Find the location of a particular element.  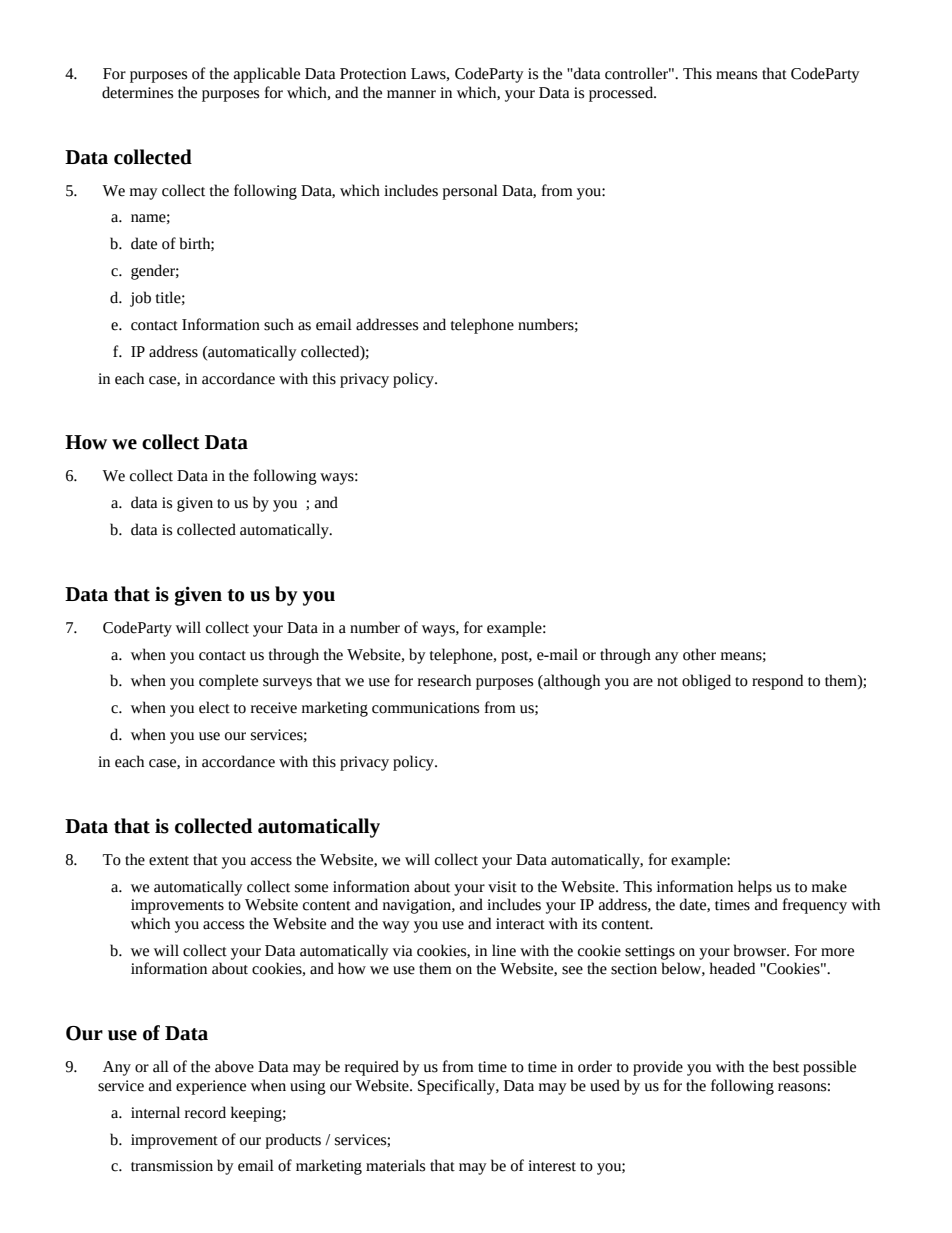

other is located at coordinates (699, 654).
